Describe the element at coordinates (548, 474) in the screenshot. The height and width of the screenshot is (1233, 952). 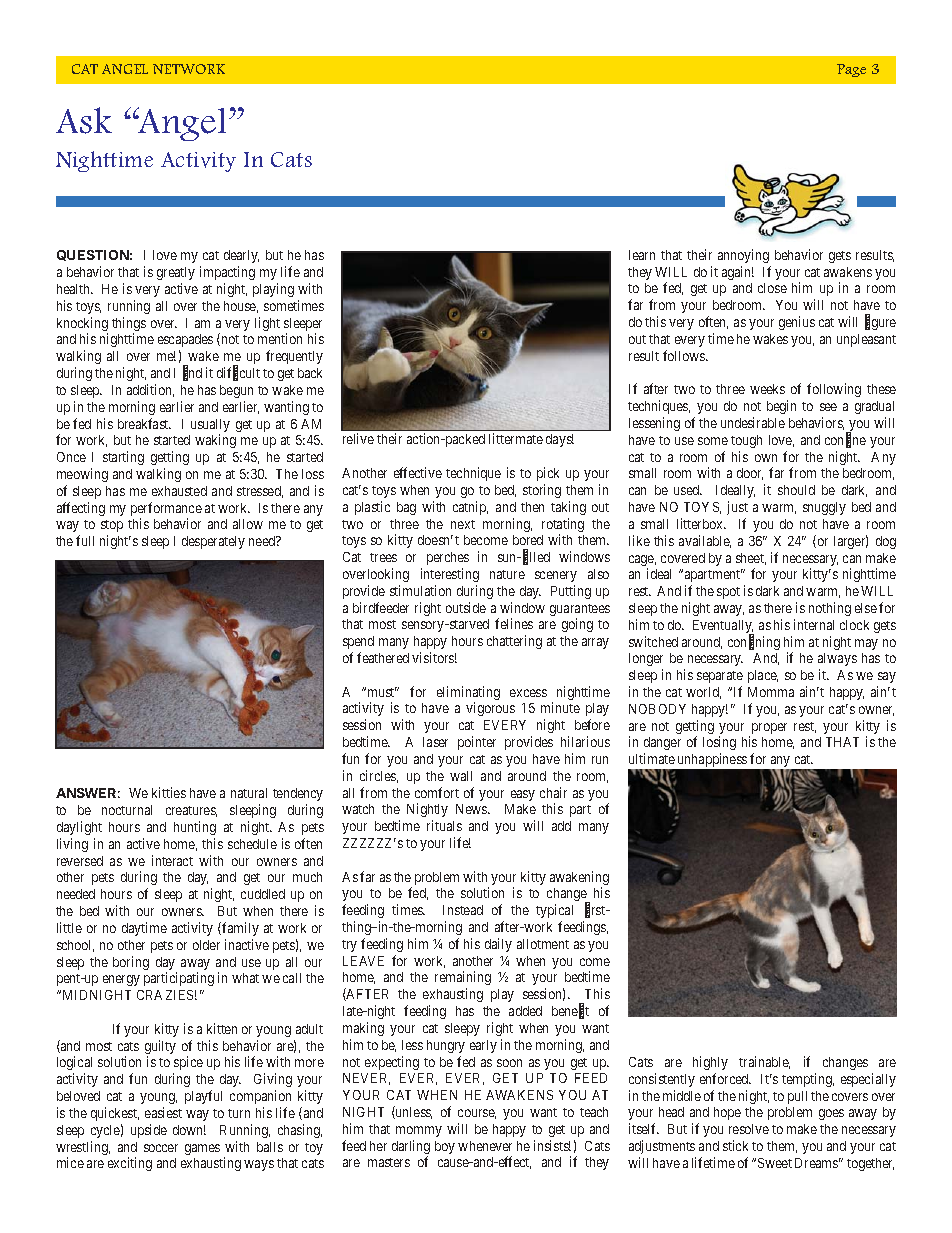
I see `pick` at that location.
